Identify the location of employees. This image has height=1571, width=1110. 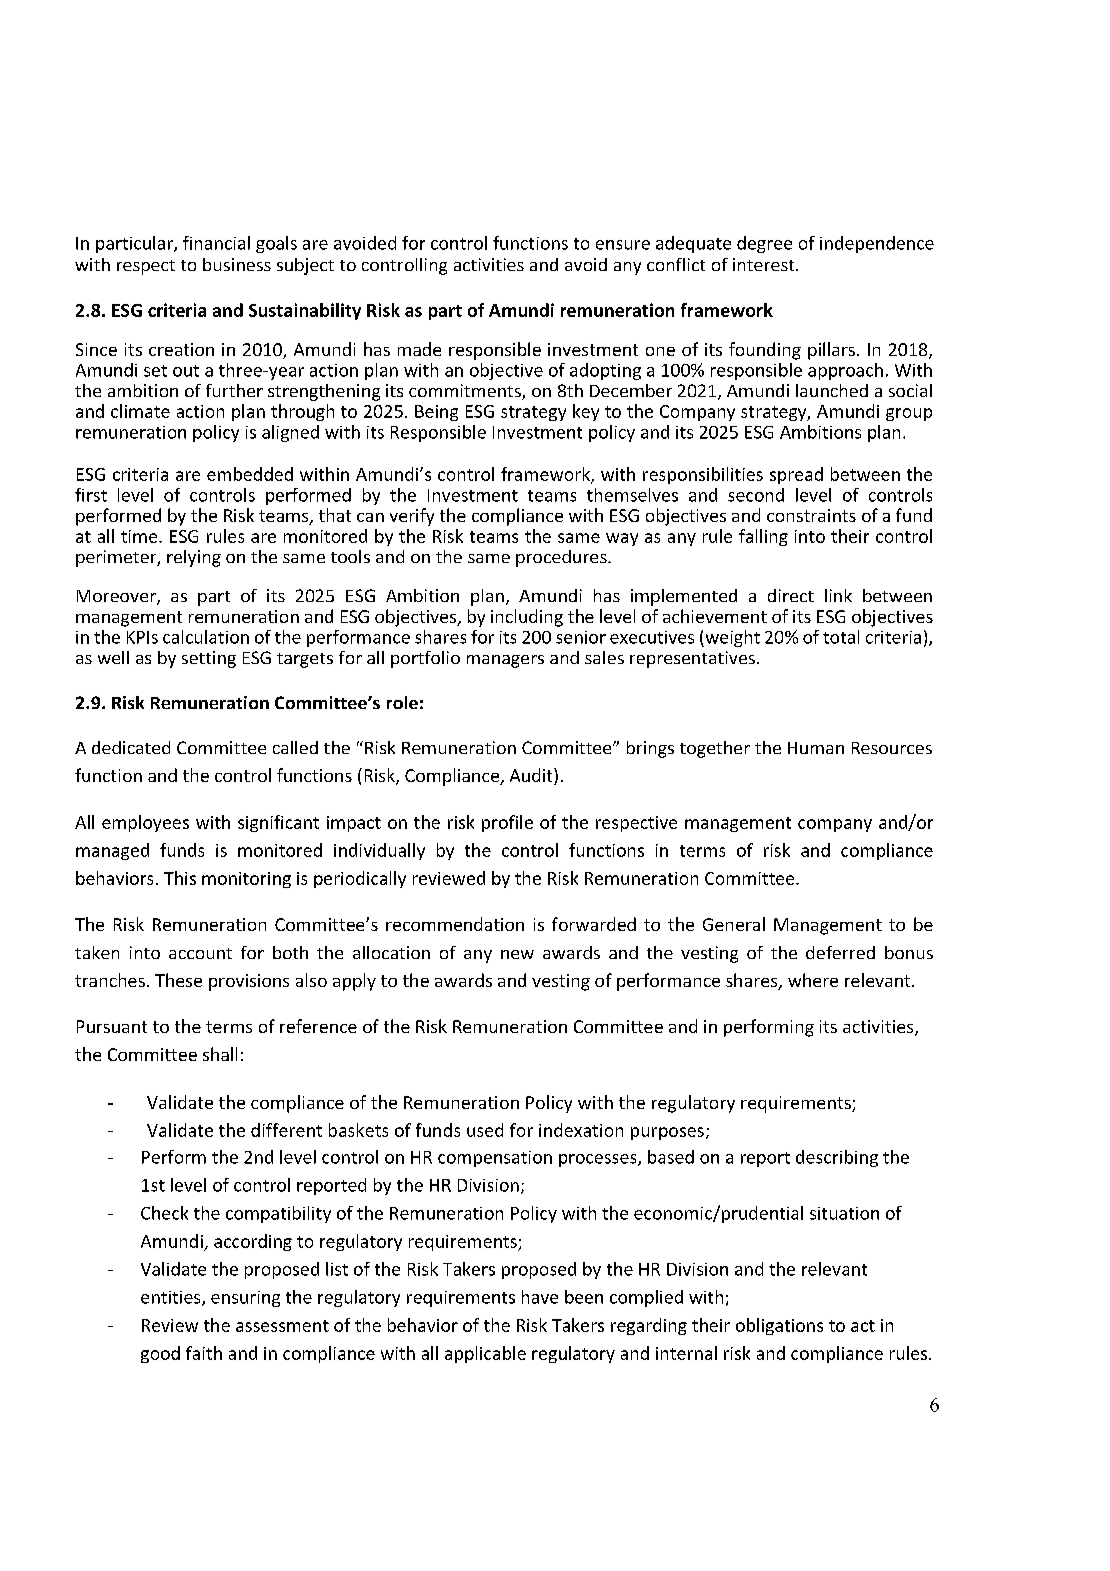
(145, 823).
